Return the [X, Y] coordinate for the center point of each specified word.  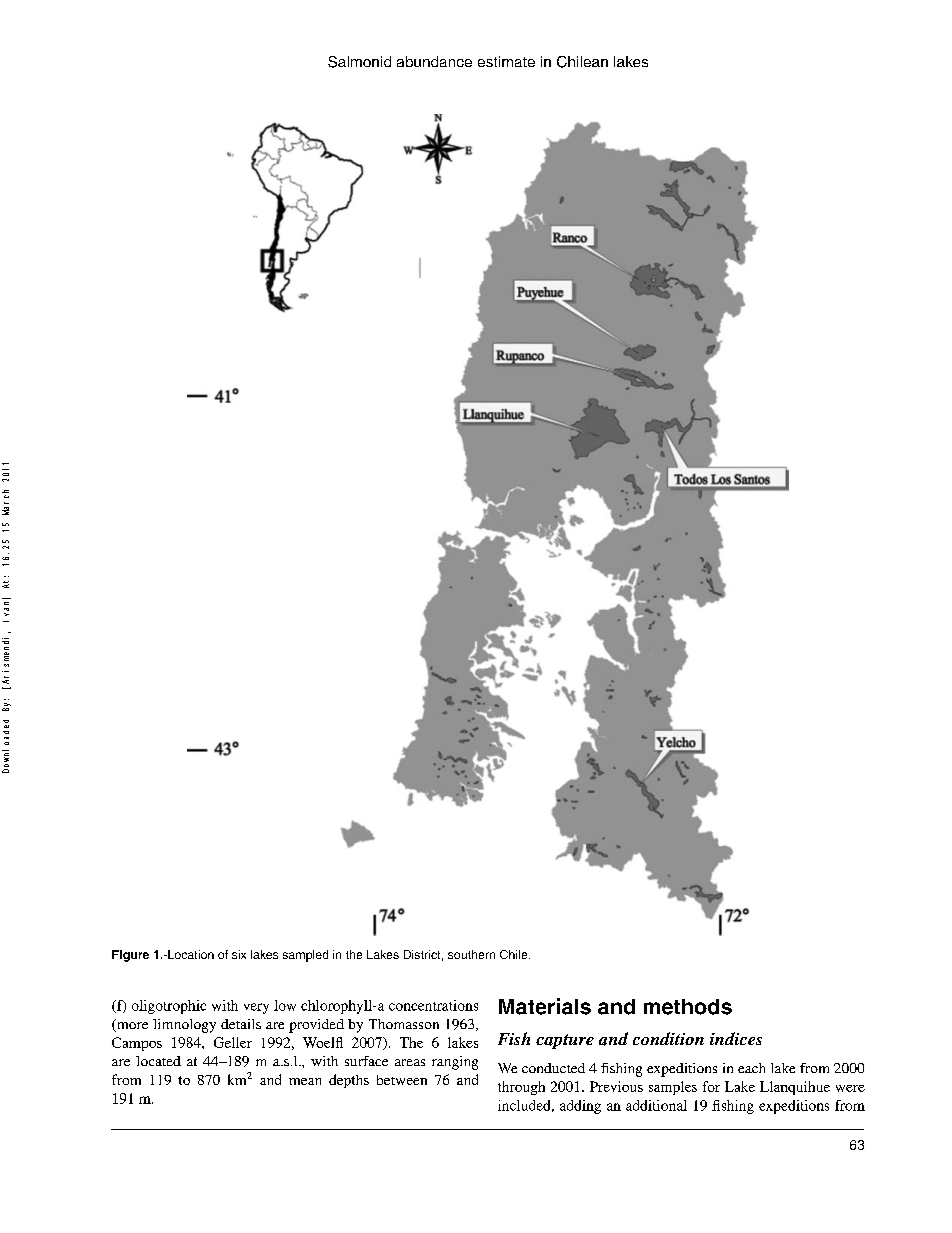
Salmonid [359, 62]
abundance [434, 61]
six [239, 954]
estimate [506, 61]
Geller [233, 1042]
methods [688, 1007]
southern [471, 954]
